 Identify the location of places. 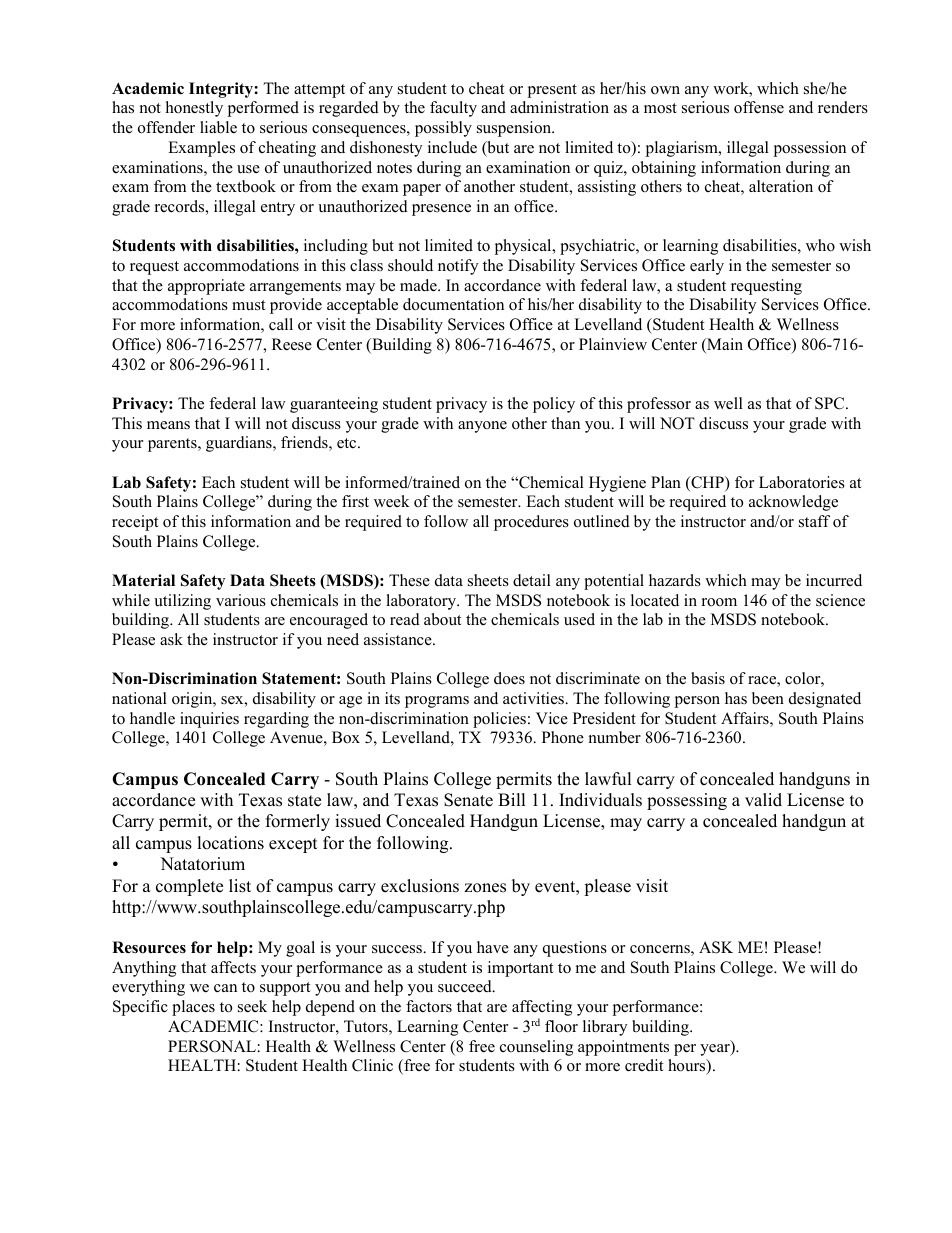
(193, 1008).
